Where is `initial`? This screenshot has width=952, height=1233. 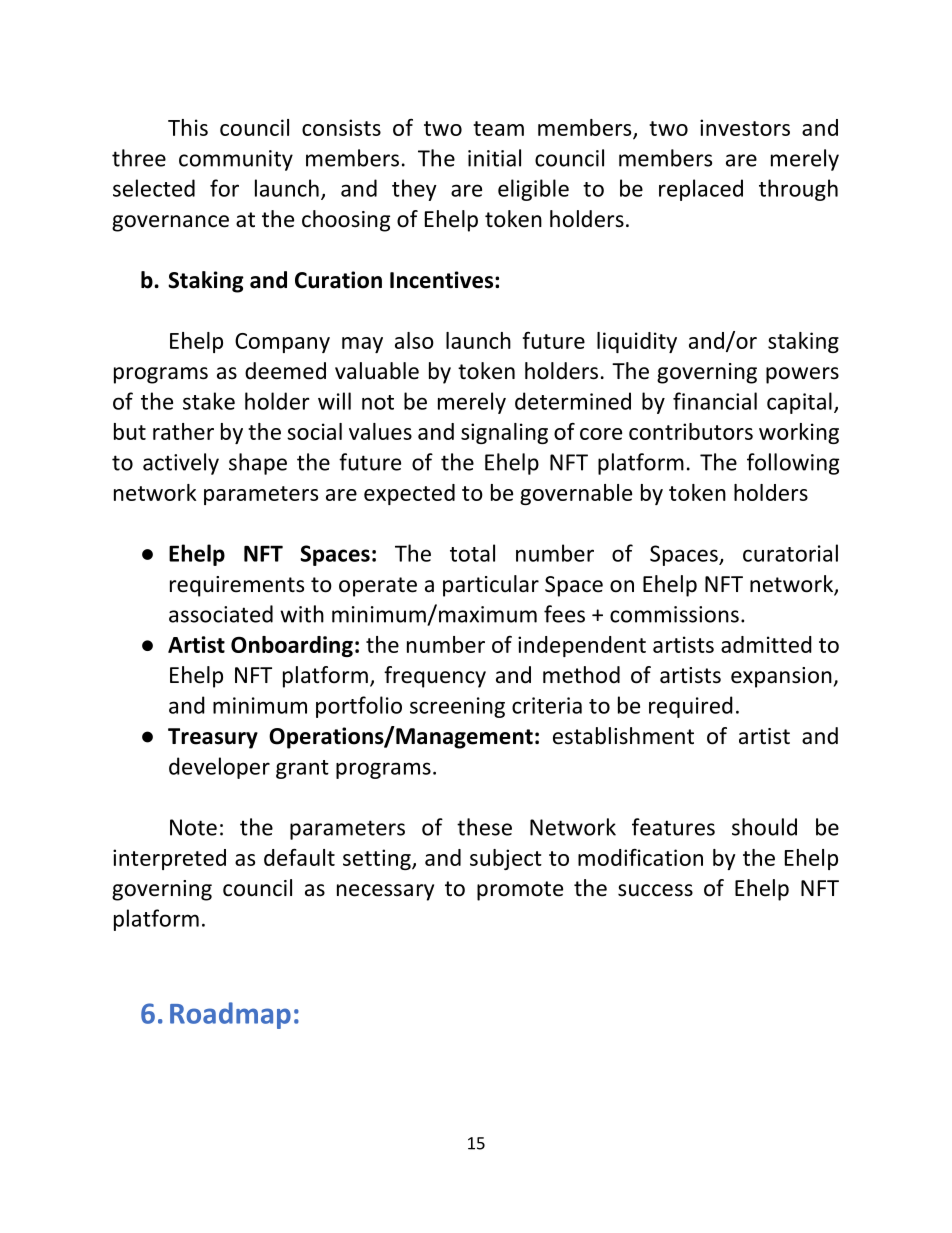 initial is located at coordinates (494, 158).
